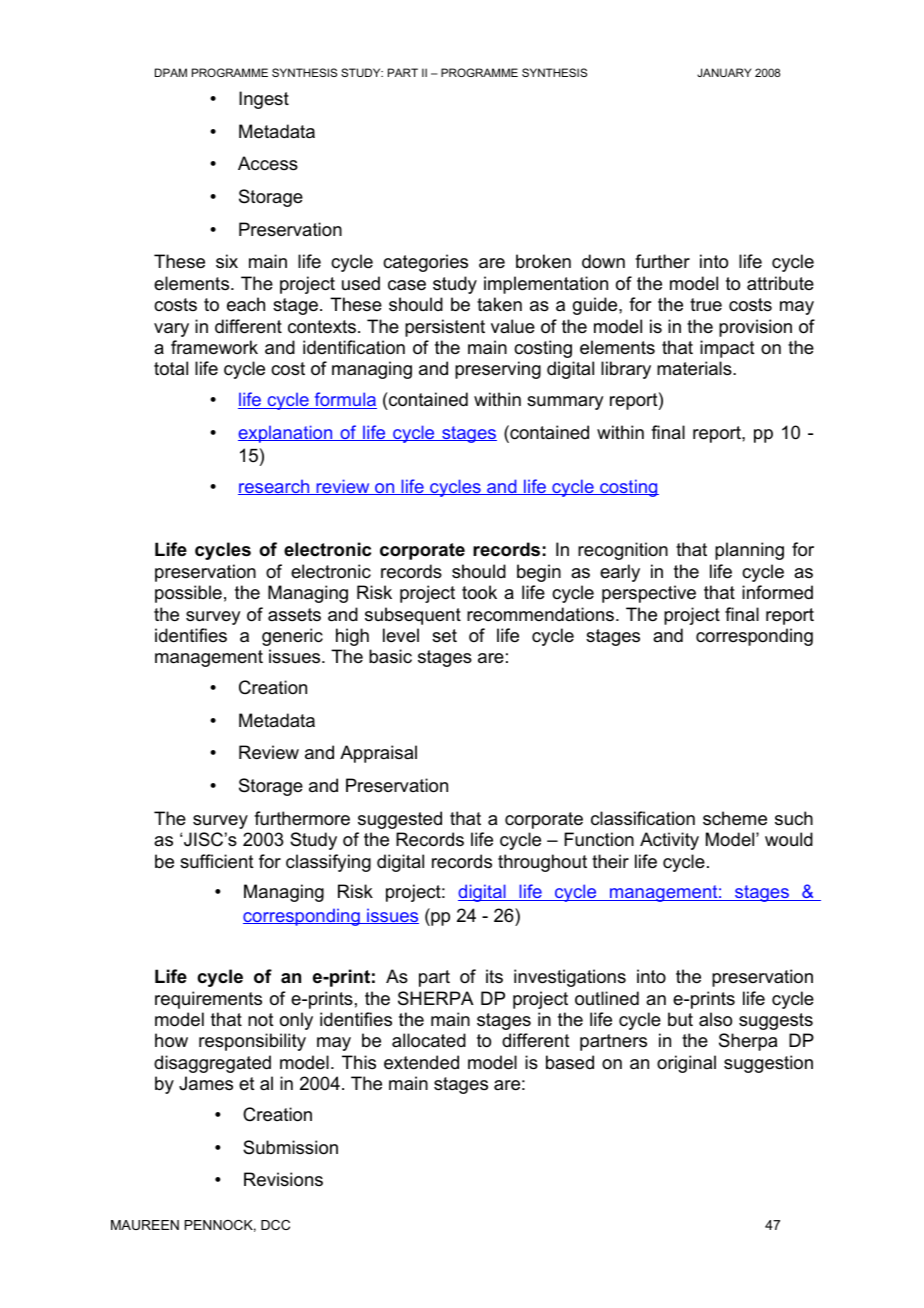 This screenshot has width=924, height=1308. What do you see at coordinates (421, 1062) in the screenshot?
I see `extended` at bounding box center [421, 1062].
